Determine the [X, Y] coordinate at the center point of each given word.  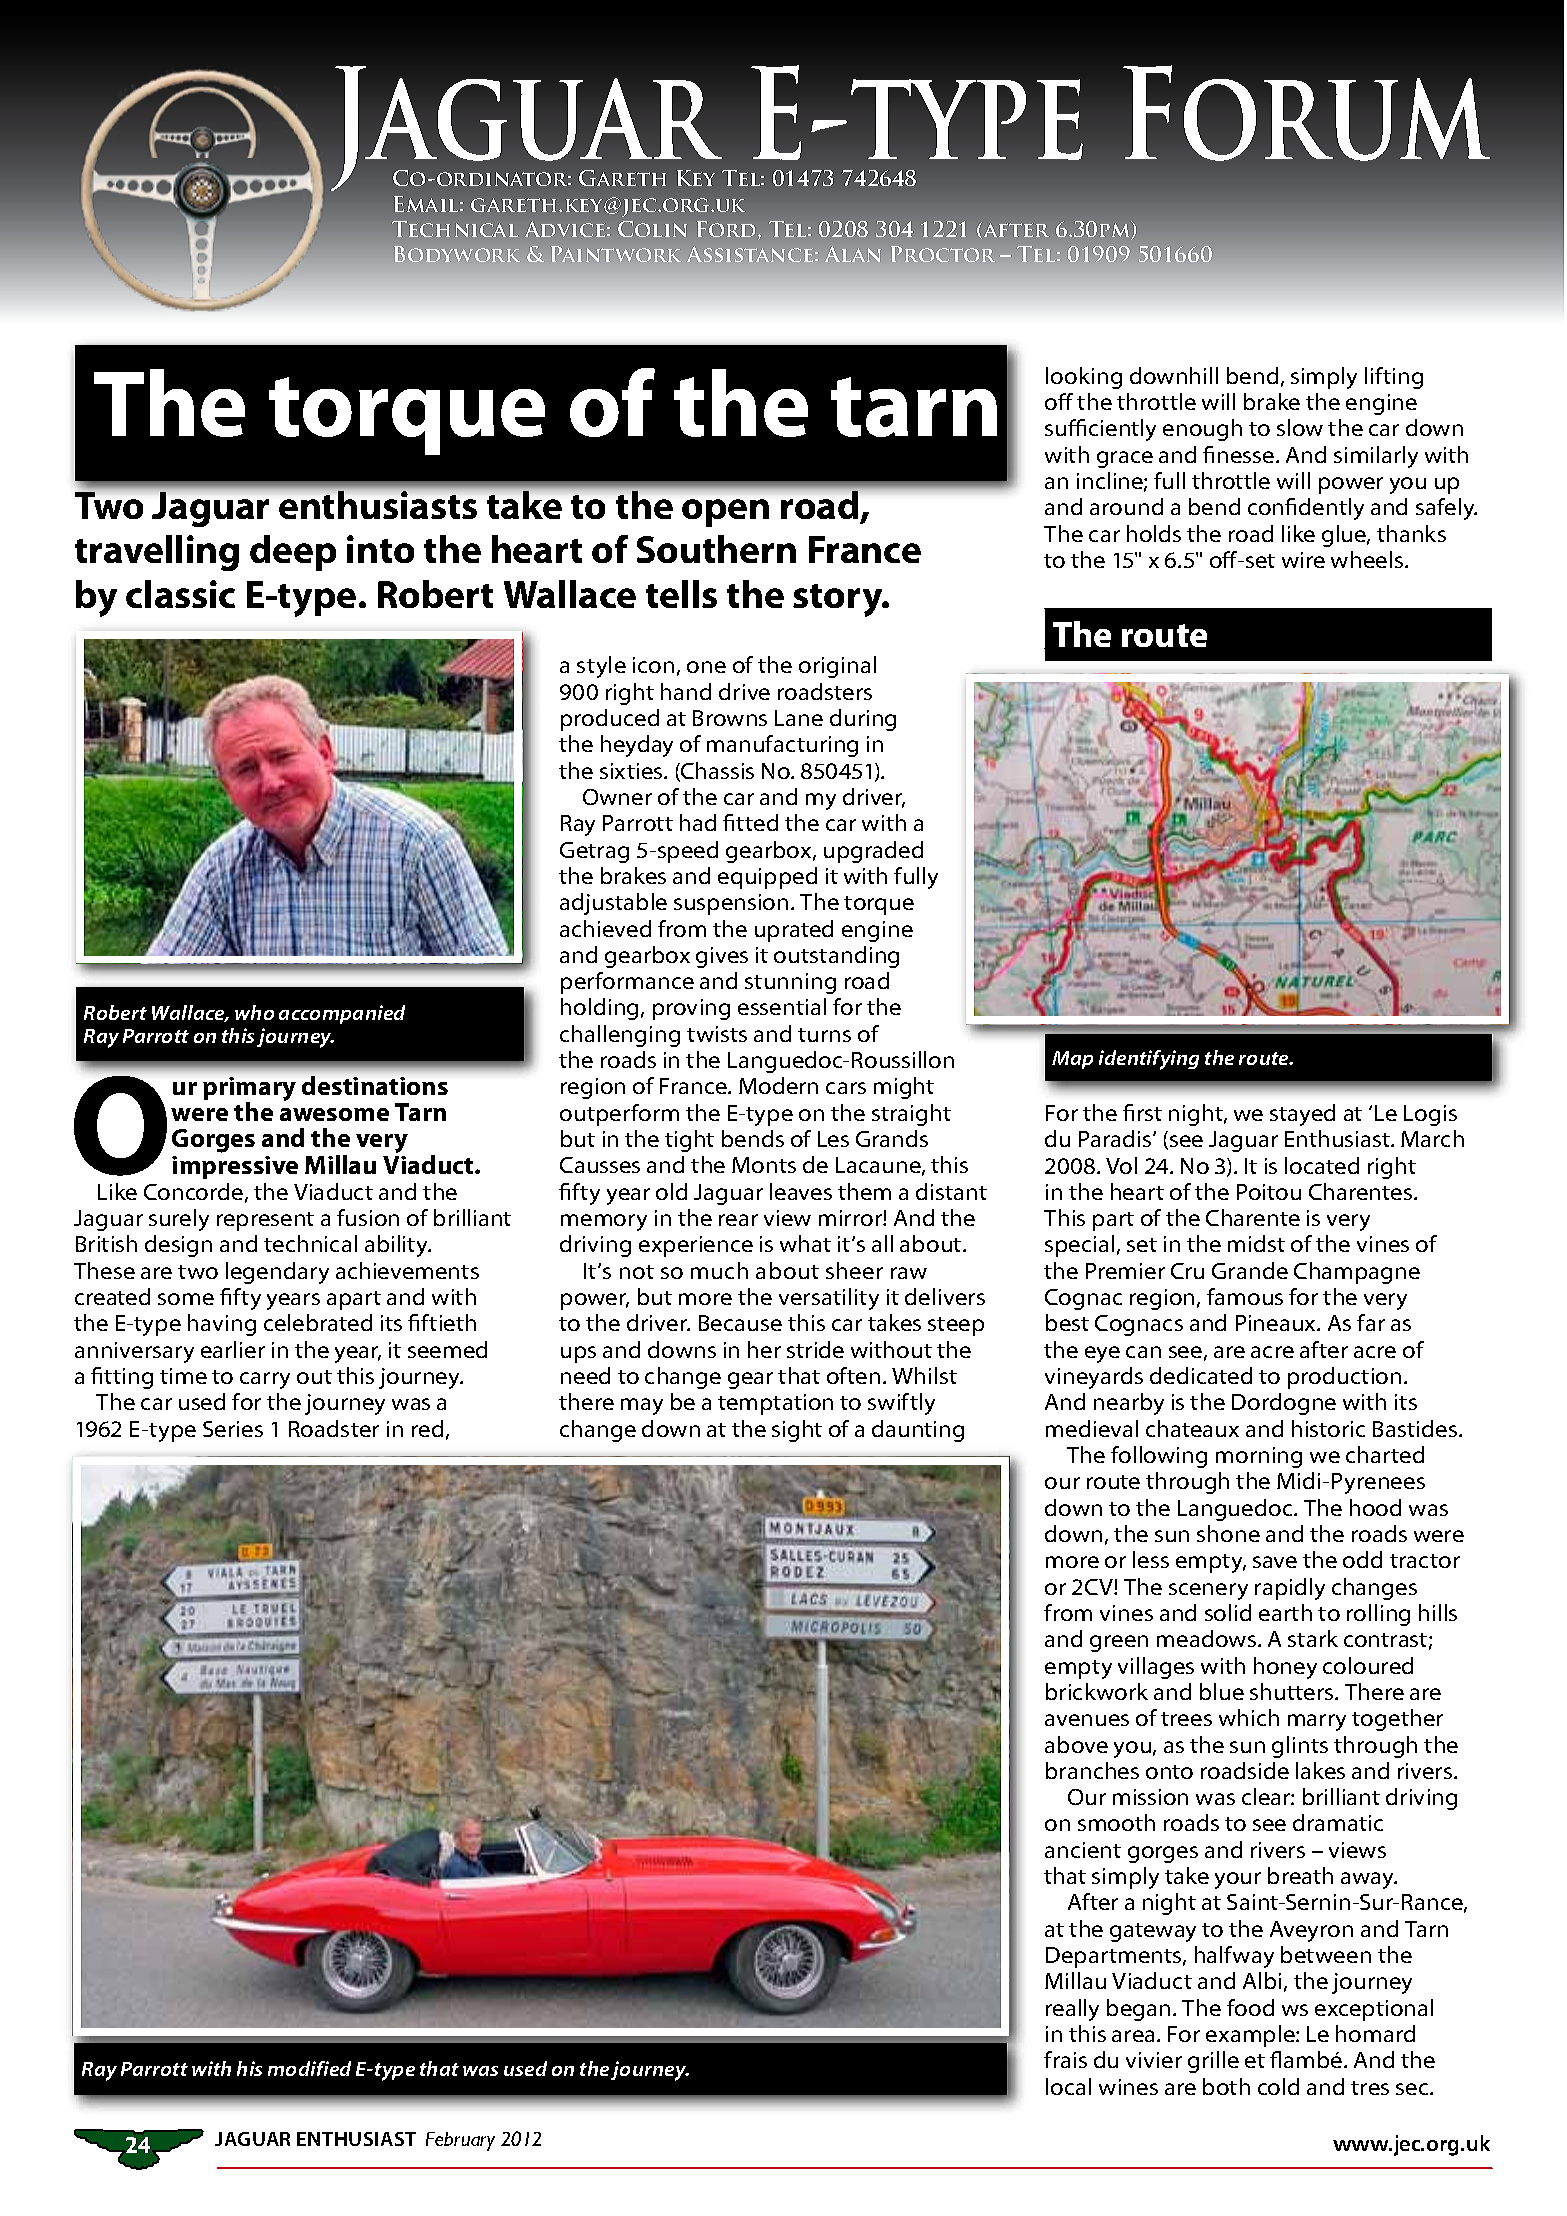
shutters [1293, 1691]
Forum [1306, 113]
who [254, 1012]
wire [1303, 560]
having [222, 1325]
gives [722, 957]
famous [1245, 1296]
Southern [716, 549]
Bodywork [457, 254]
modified [309, 2068]
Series [233, 1429]
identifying [1149, 1060]
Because [740, 1323]
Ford [728, 230]
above [1076, 1744]
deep [293, 553]
